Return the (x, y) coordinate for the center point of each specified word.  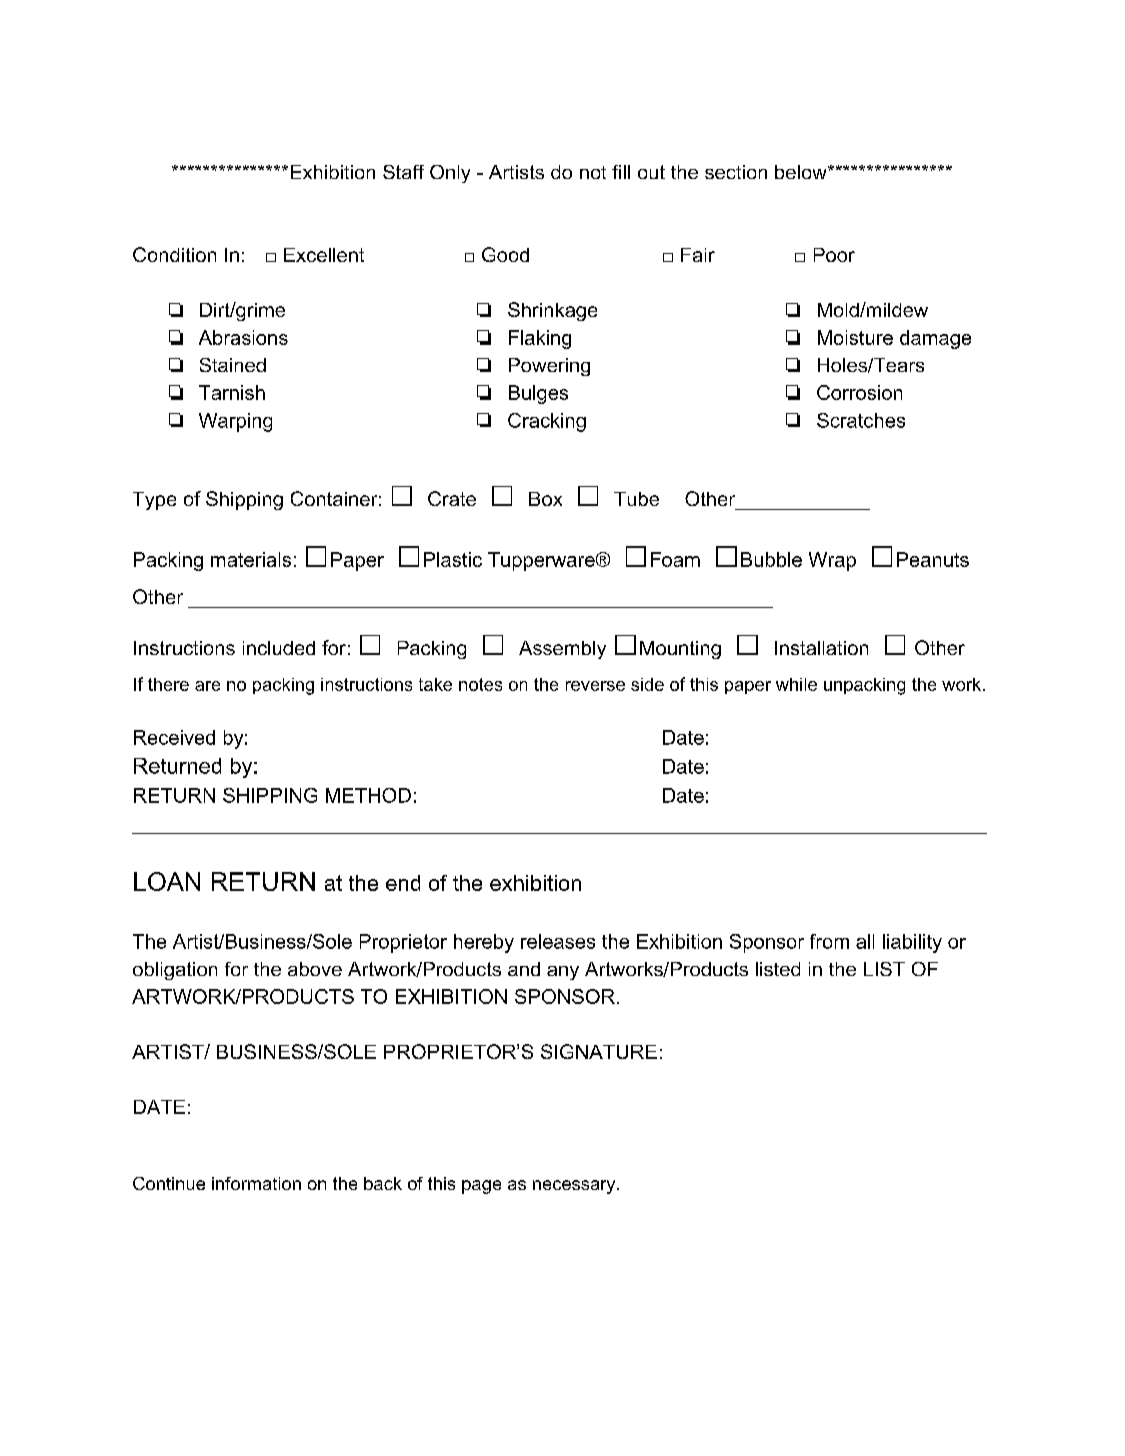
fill (621, 172)
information (256, 1183)
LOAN (167, 881)
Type (154, 501)
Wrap (832, 561)
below (802, 172)
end (403, 883)
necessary (575, 1187)
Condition (174, 254)
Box (545, 499)
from (829, 941)
